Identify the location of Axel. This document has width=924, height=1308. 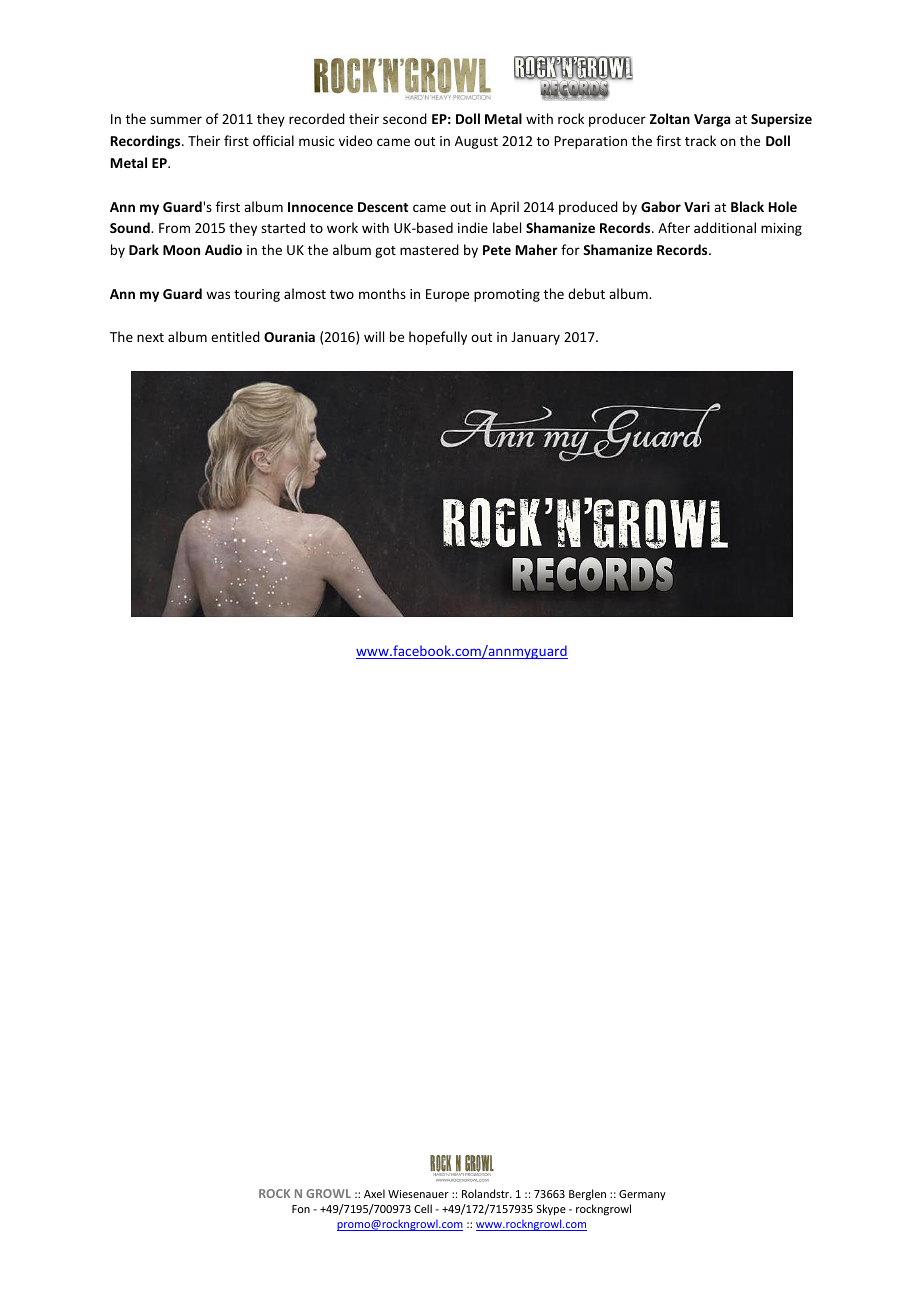
(374, 1193).
